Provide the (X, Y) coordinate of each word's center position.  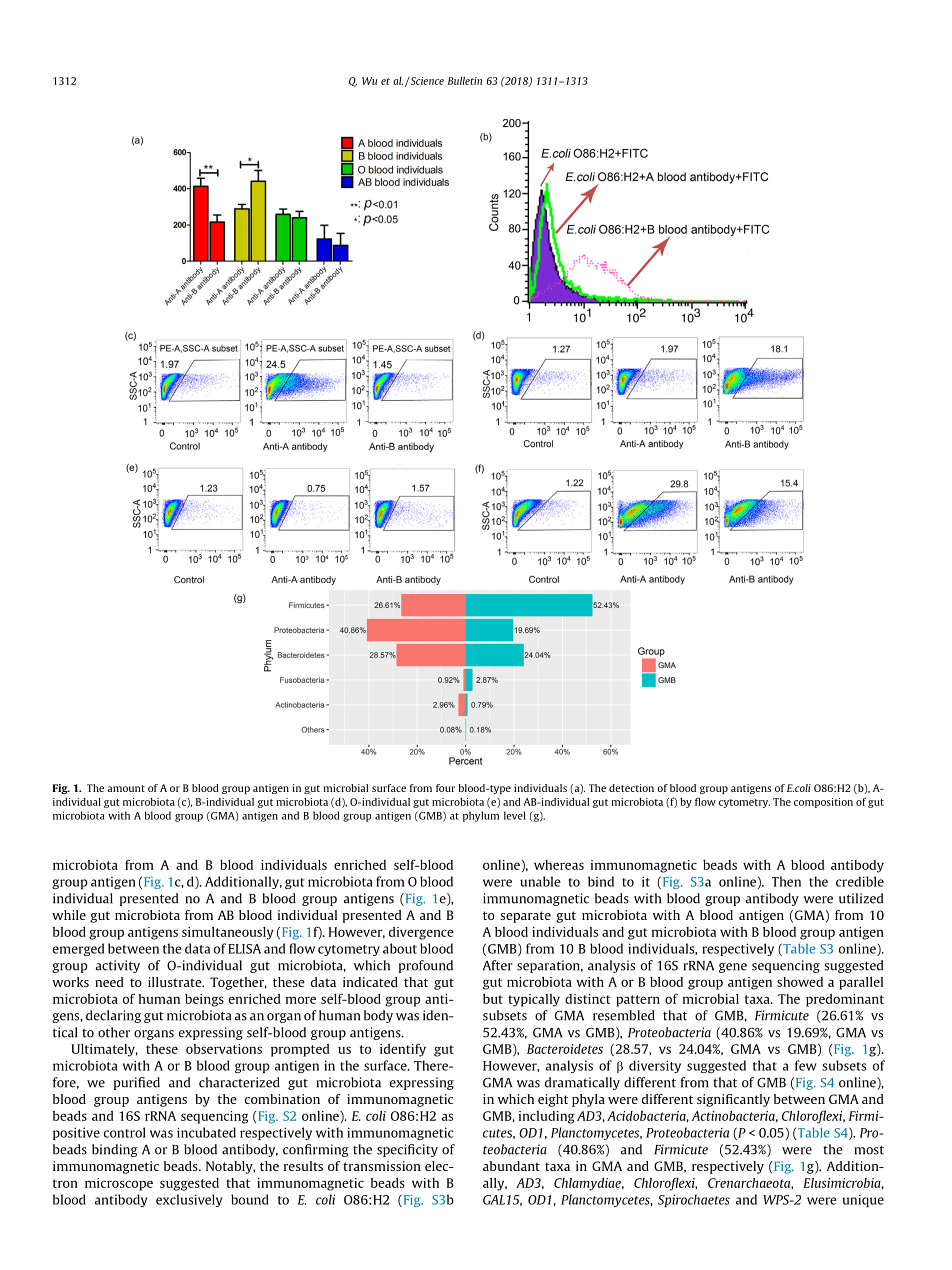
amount (126, 788)
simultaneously (228, 933)
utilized (861, 898)
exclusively (189, 1200)
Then (786, 881)
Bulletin (465, 80)
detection (631, 788)
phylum (481, 816)
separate (525, 917)
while (69, 915)
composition (823, 803)
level (515, 815)
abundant (511, 1166)
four (445, 788)
